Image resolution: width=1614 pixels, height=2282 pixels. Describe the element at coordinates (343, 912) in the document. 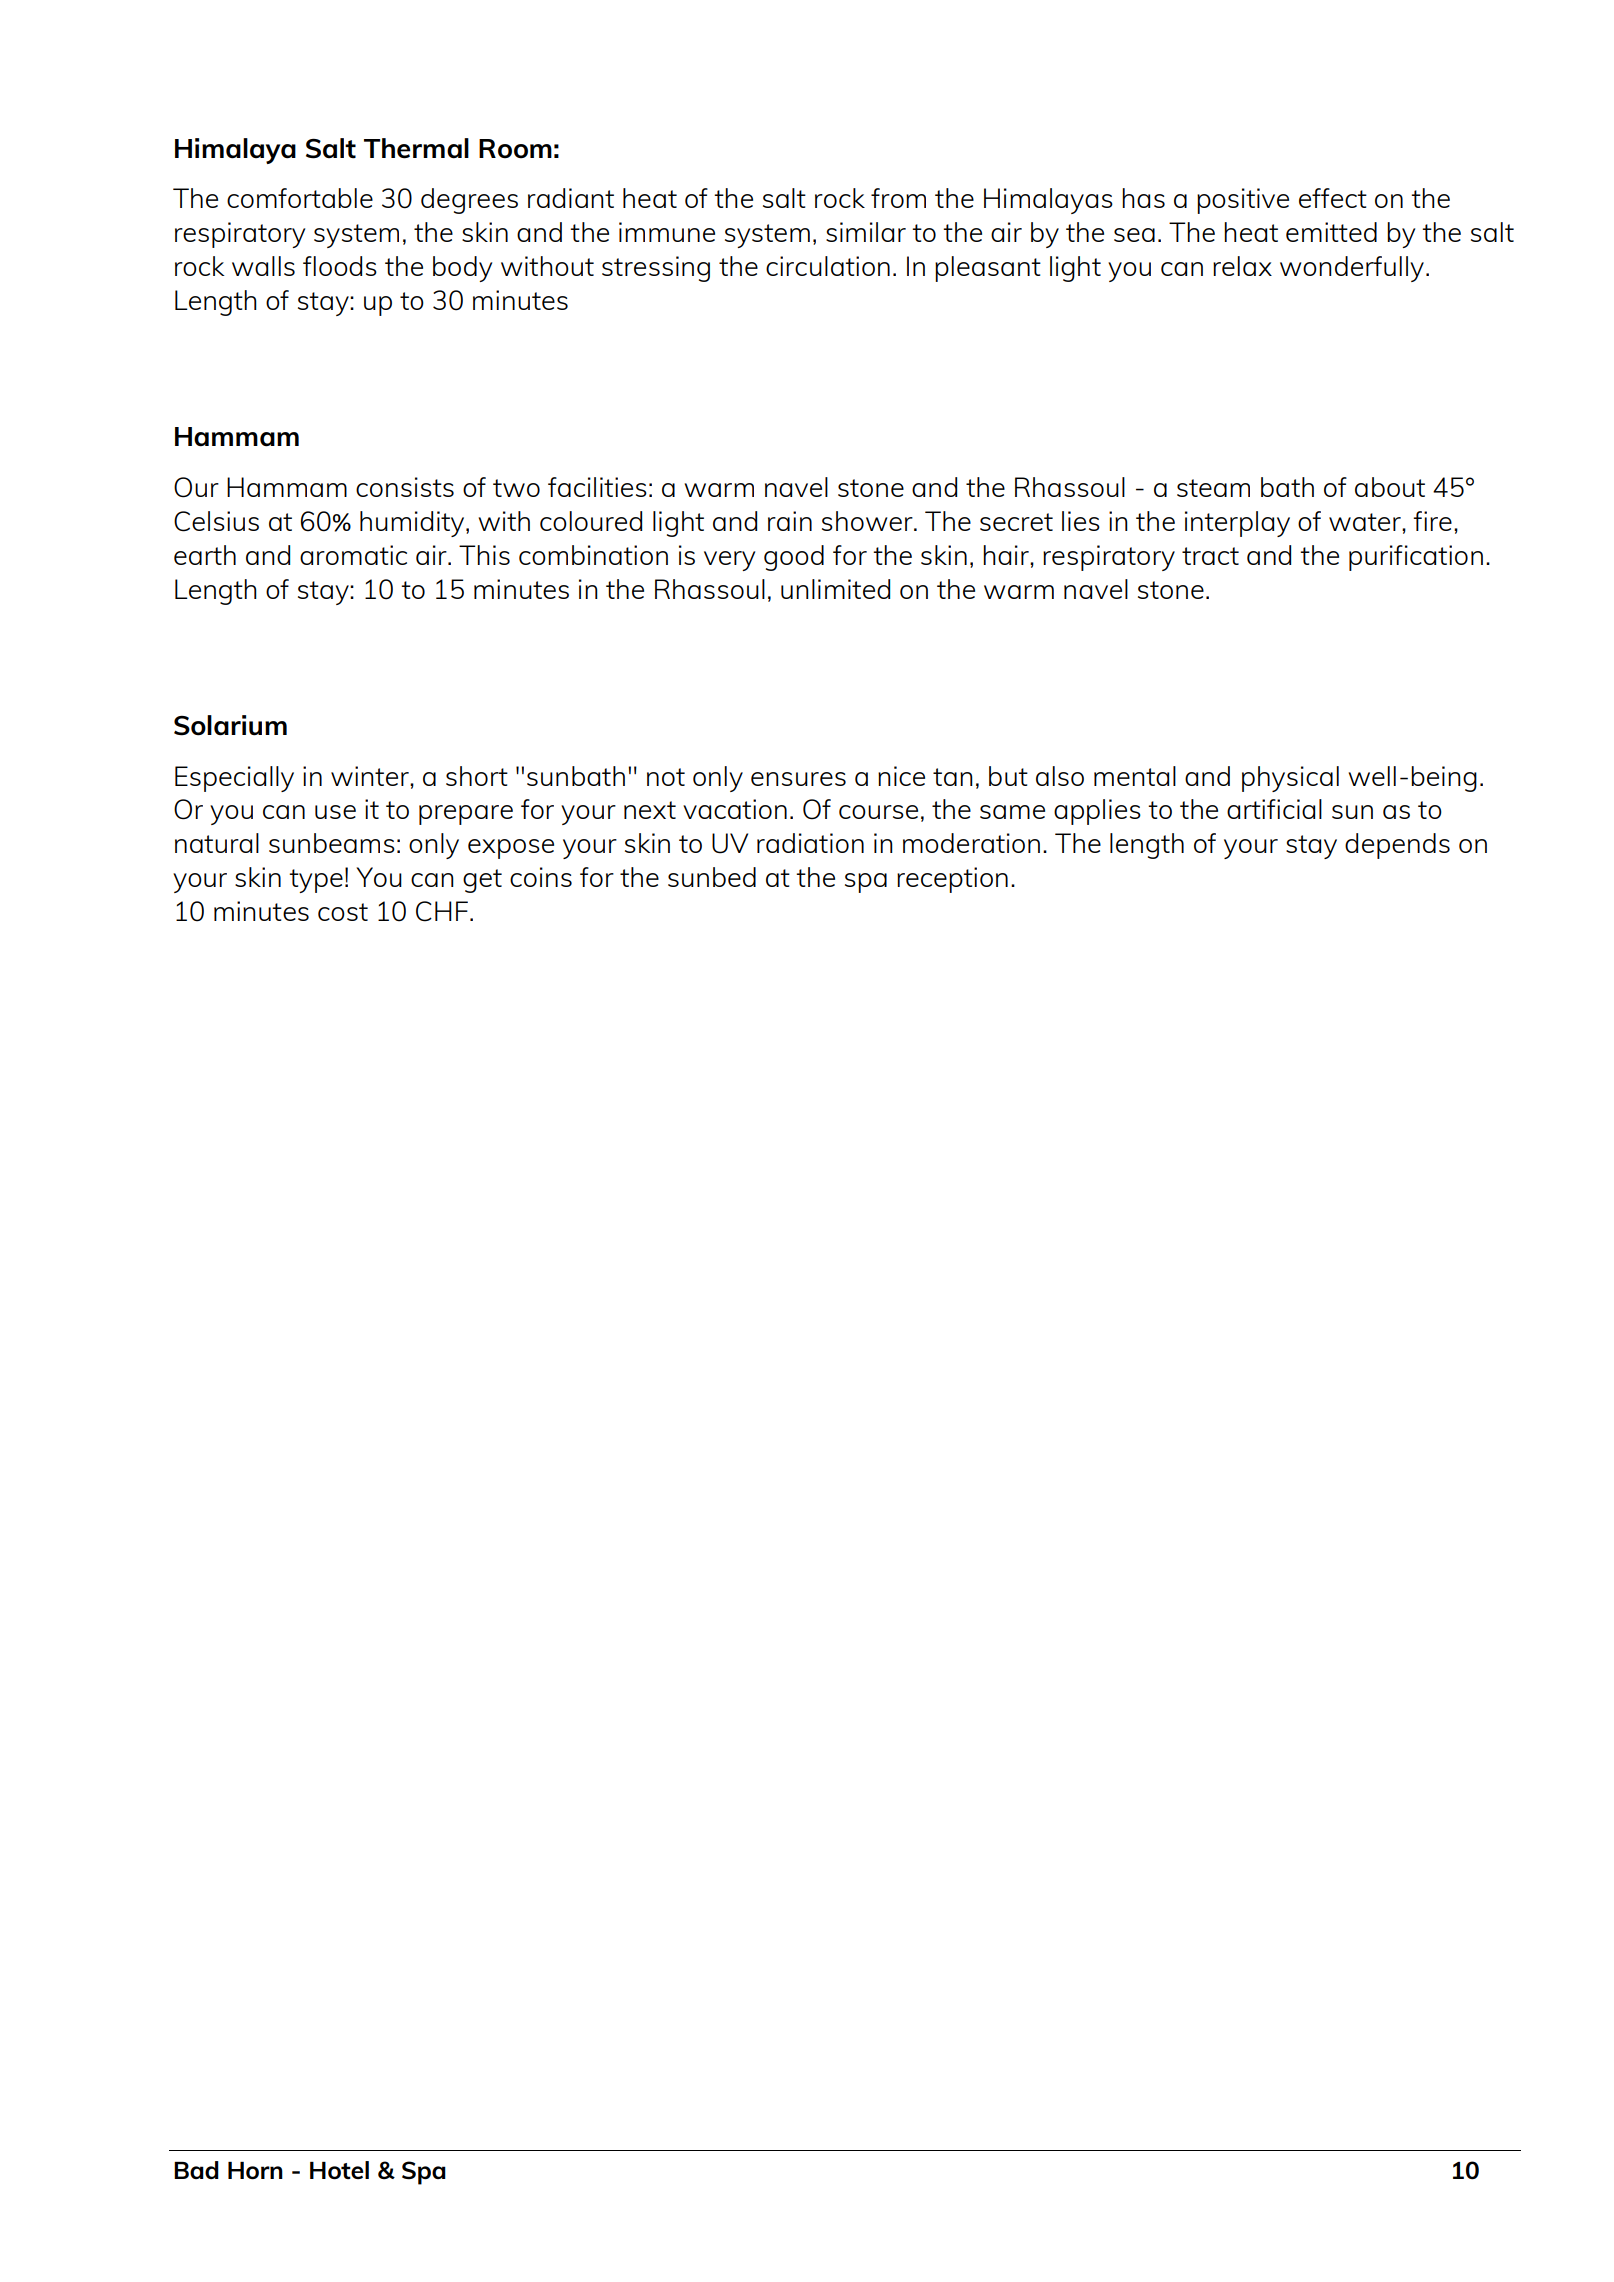

I see `cost` at that location.
